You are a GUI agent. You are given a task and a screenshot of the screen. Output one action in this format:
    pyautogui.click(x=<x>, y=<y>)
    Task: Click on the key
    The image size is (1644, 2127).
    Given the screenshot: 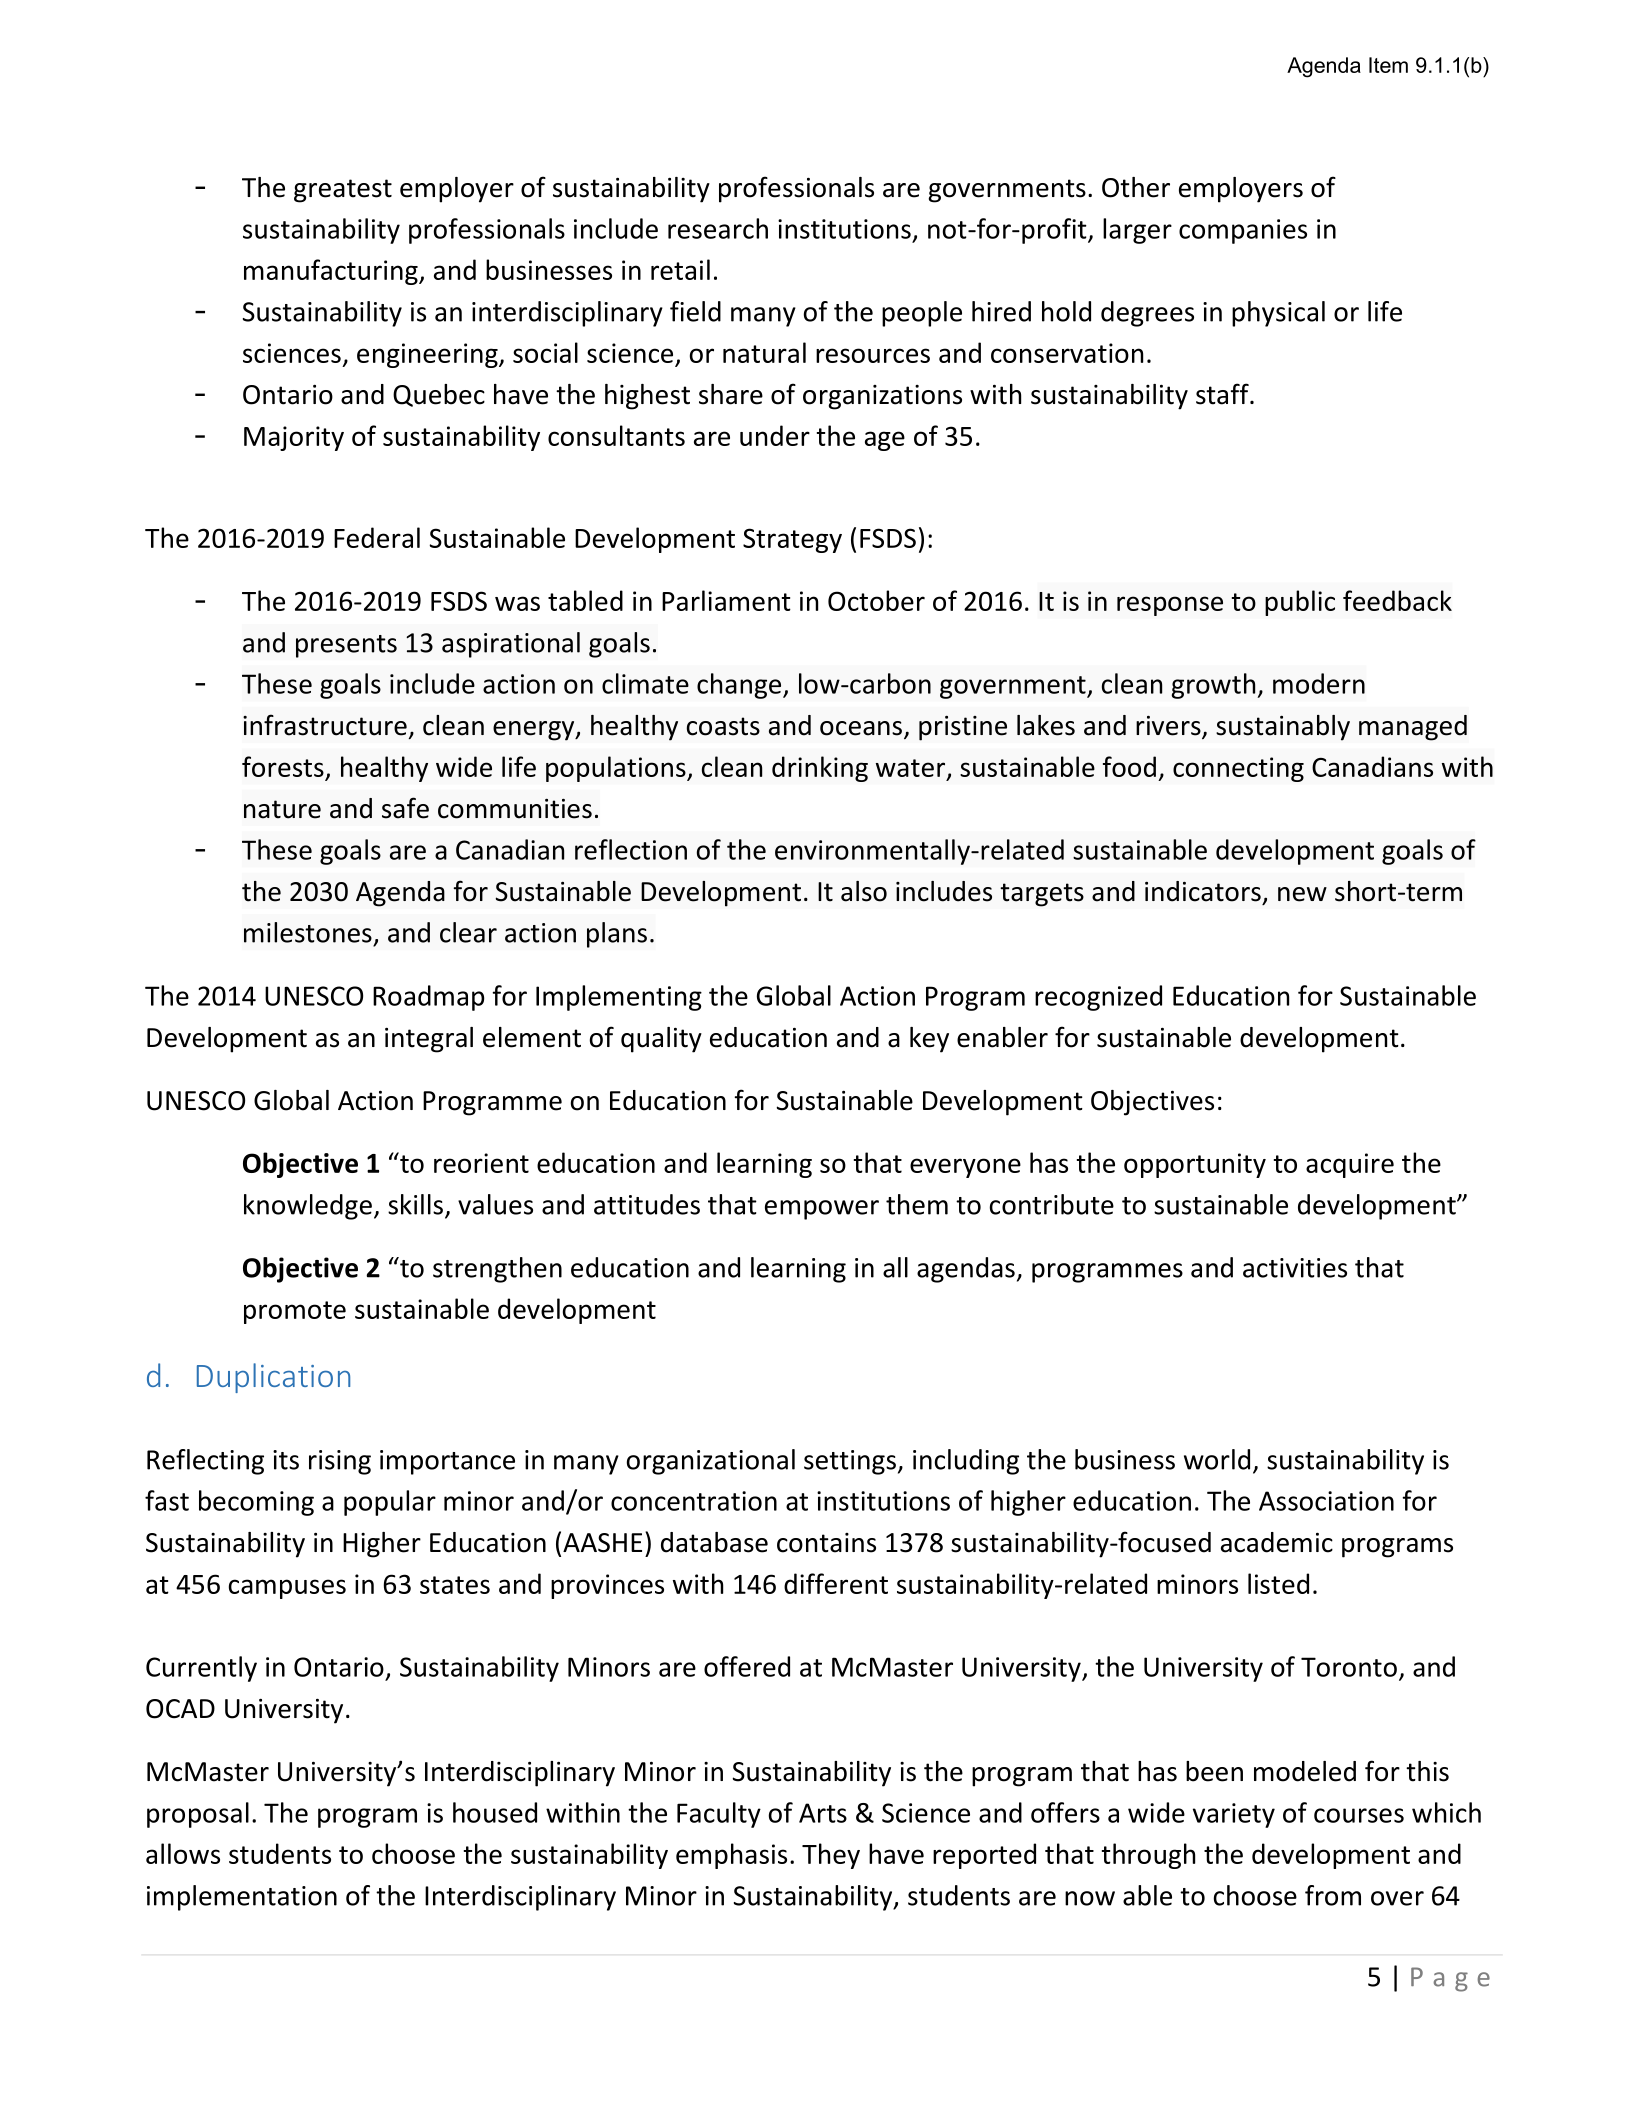 What is the action you would take?
    pyautogui.click(x=929, y=1040)
